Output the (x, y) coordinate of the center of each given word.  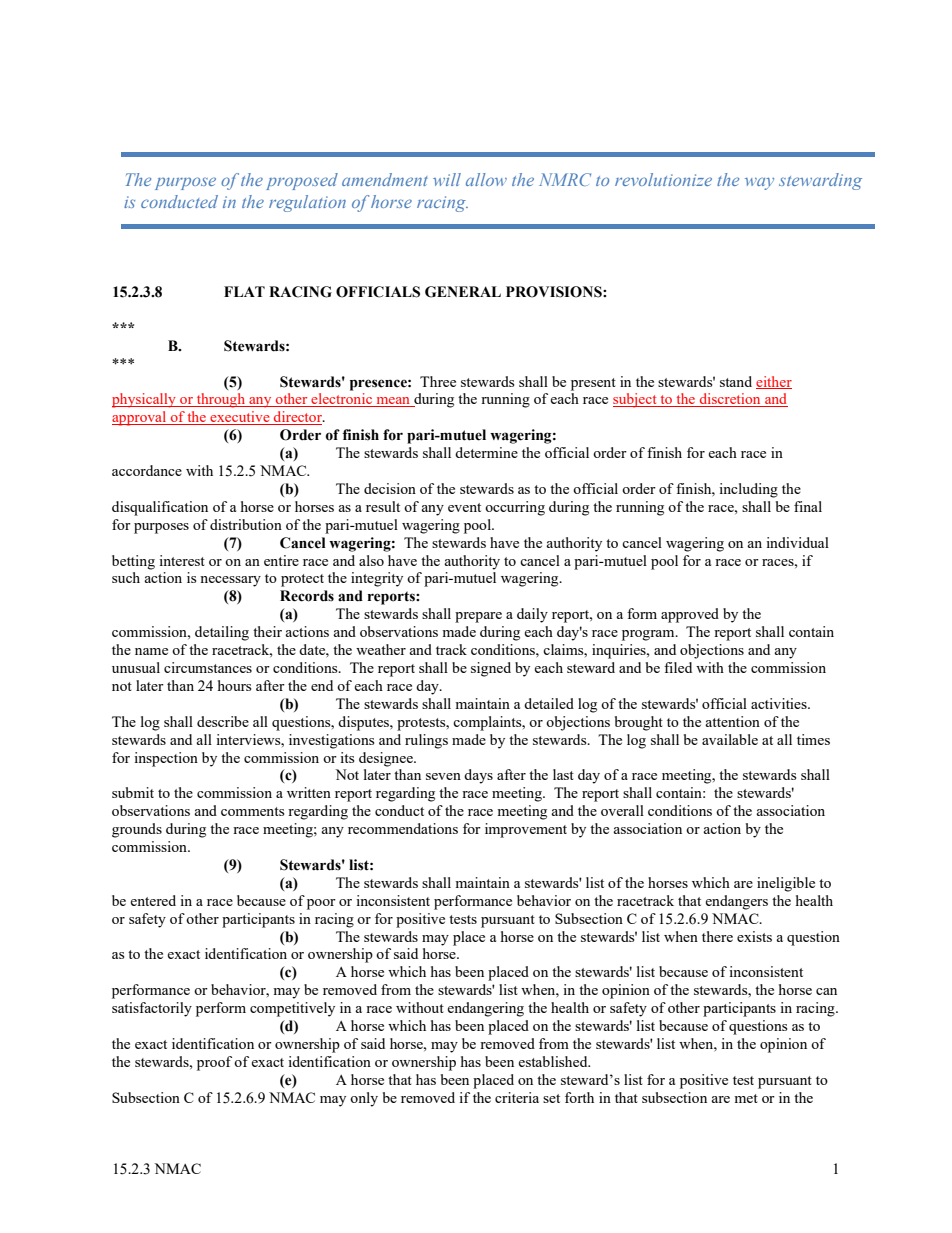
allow (486, 179)
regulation (307, 203)
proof (214, 1063)
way (759, 184)
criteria (517, 1097)
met (746, 1098)
